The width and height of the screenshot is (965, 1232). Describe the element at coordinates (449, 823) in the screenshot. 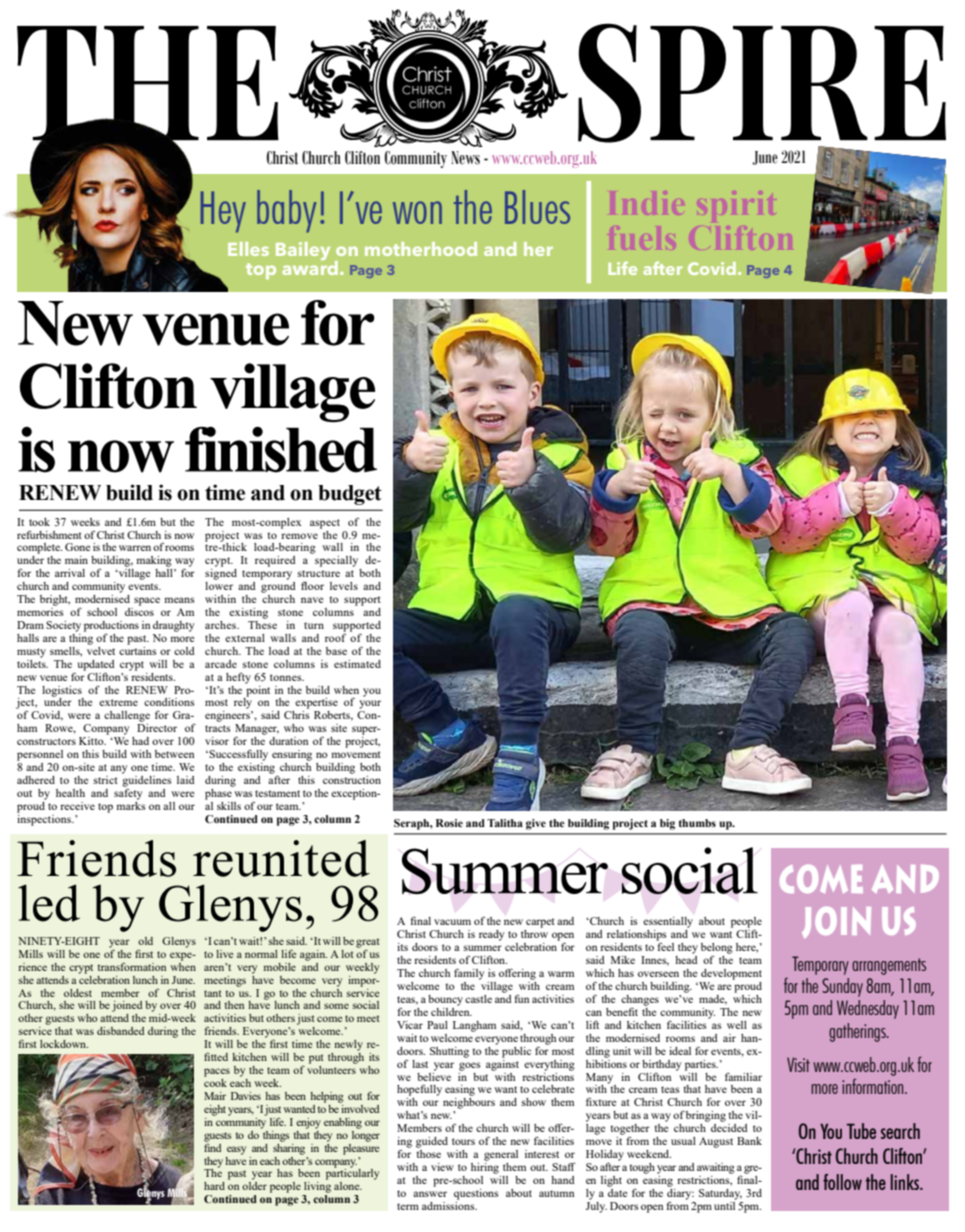

I see `Rosie` at that location.
